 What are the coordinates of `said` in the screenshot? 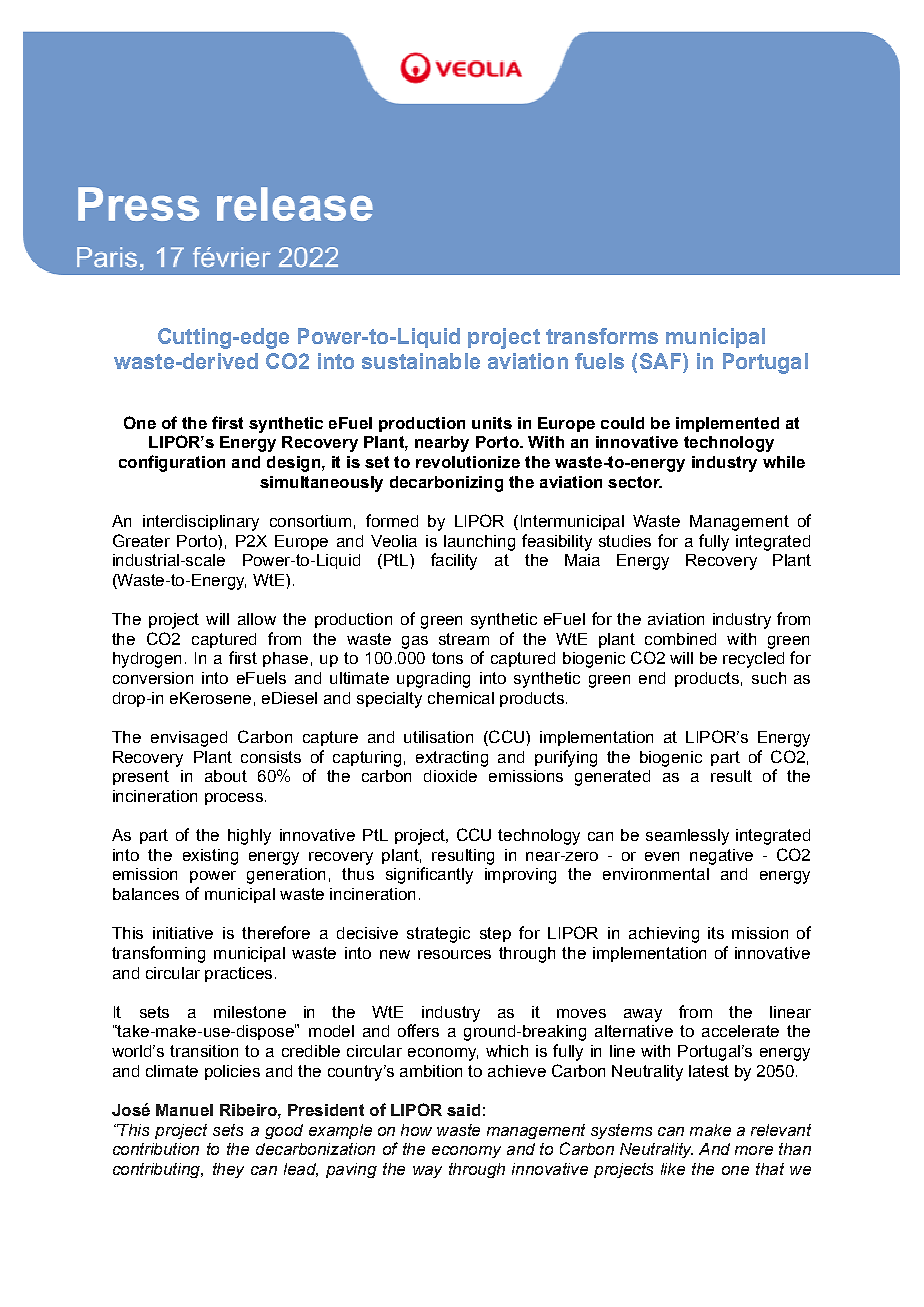 It's located at (463, 1110).
